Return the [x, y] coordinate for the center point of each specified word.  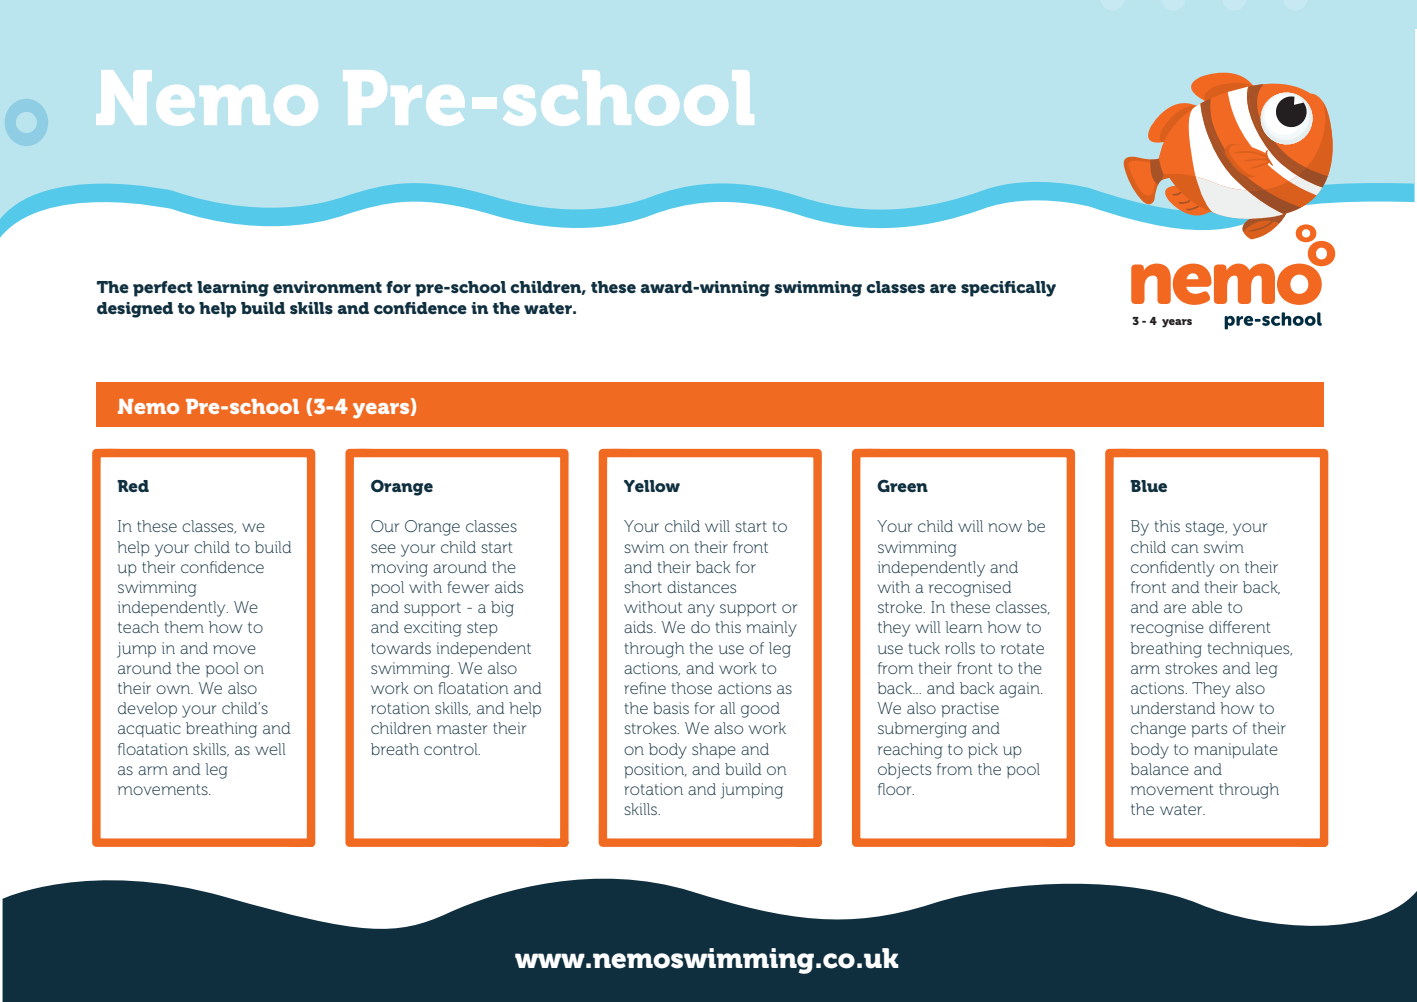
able [1207, 607]
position [655, 770]
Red [133, 486]
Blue [1148, 486]
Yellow [652, 486]
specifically [1008, 289]
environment [327, 287]
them [184, 627]
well [270, 749]
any [701, 610]
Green [902, 486]
